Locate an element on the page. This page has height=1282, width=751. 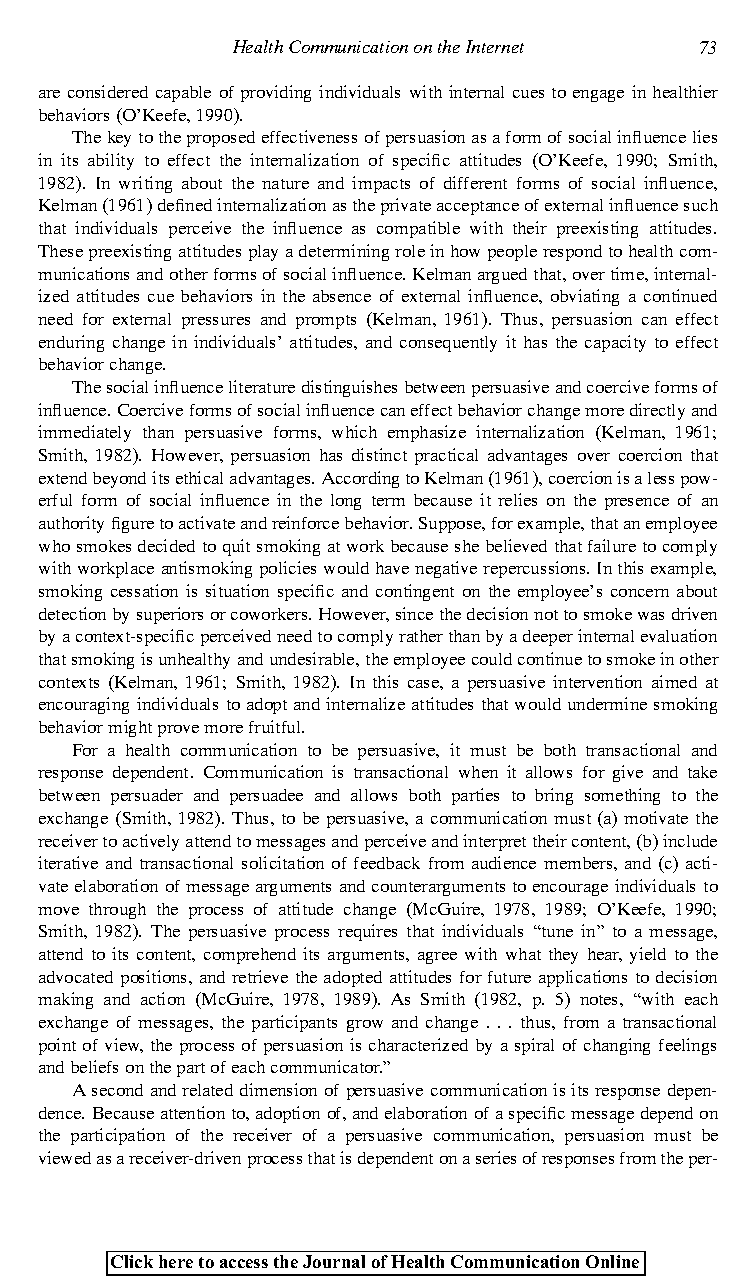
enduring is located at coordinates (71, 343).
